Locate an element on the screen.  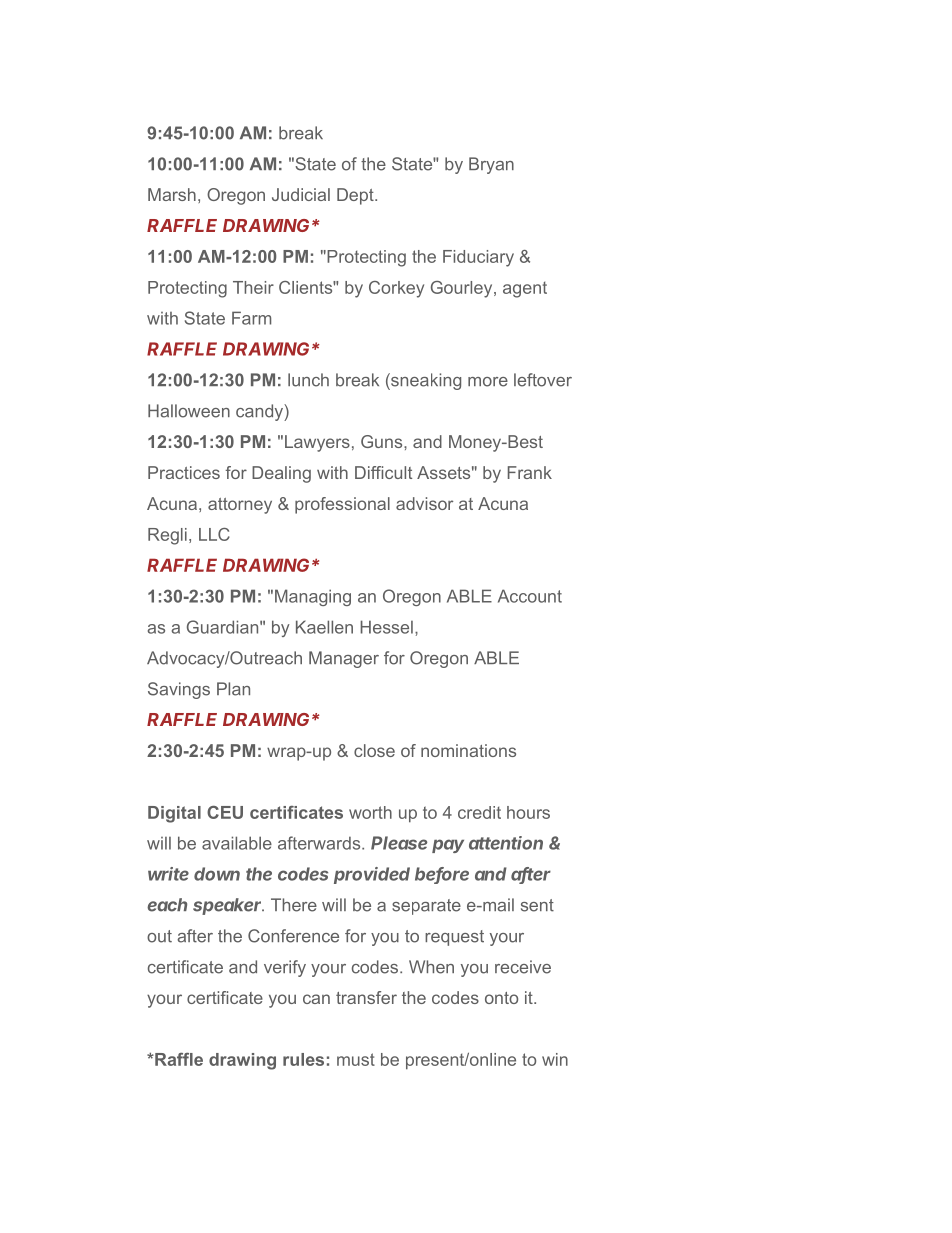
more is located at coordinates (488, 382).
